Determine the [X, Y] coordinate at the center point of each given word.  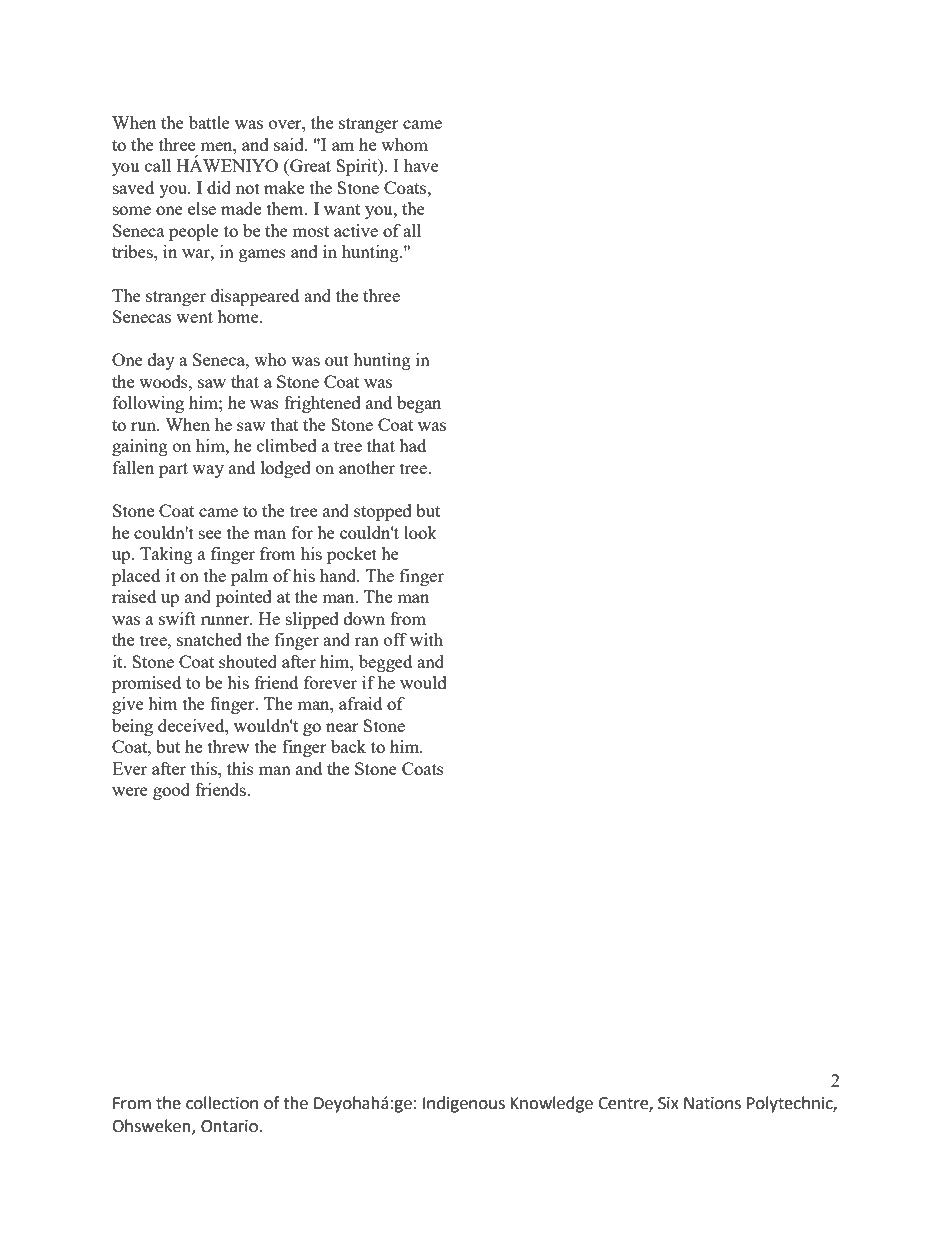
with [426, 639]
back [348, 746]
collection [222, 1103]
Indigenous [464, 1104]
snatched [209, 639]
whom [404, 144]
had [412, 445]
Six [668, 1103]
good [171, 791]
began [419, 404]
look [420, 532]
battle [209, 122]
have [421, 165]
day [161, 361]
